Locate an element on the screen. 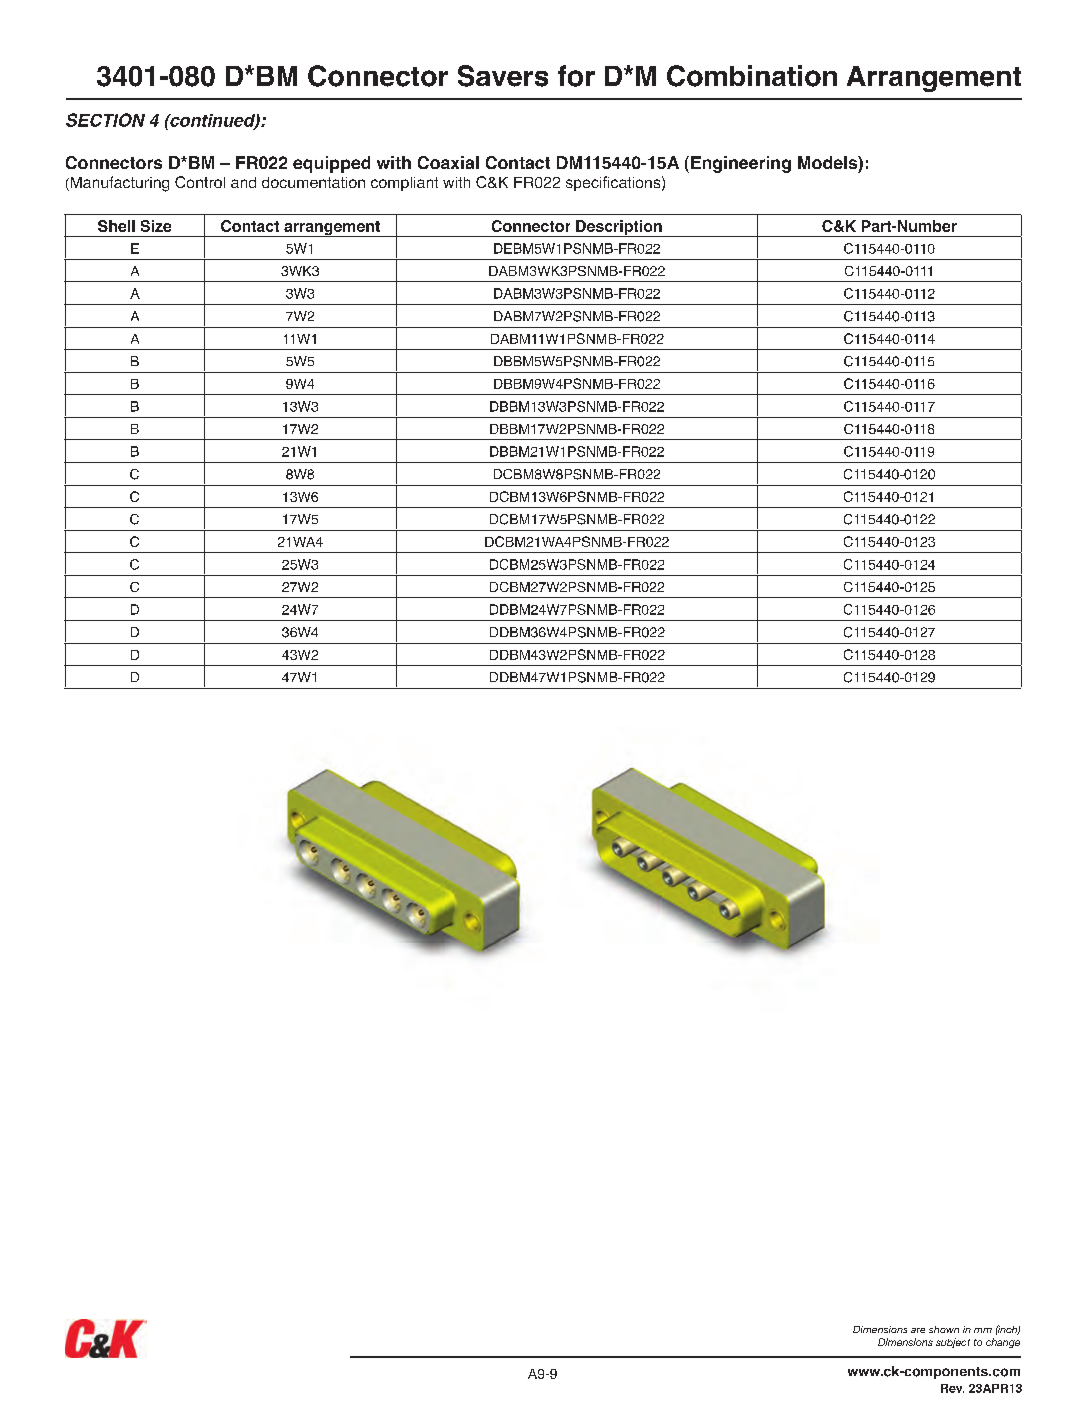 The width and height of the screenshot is (1083, 1402). Size is located at coordinates (156, 226).
